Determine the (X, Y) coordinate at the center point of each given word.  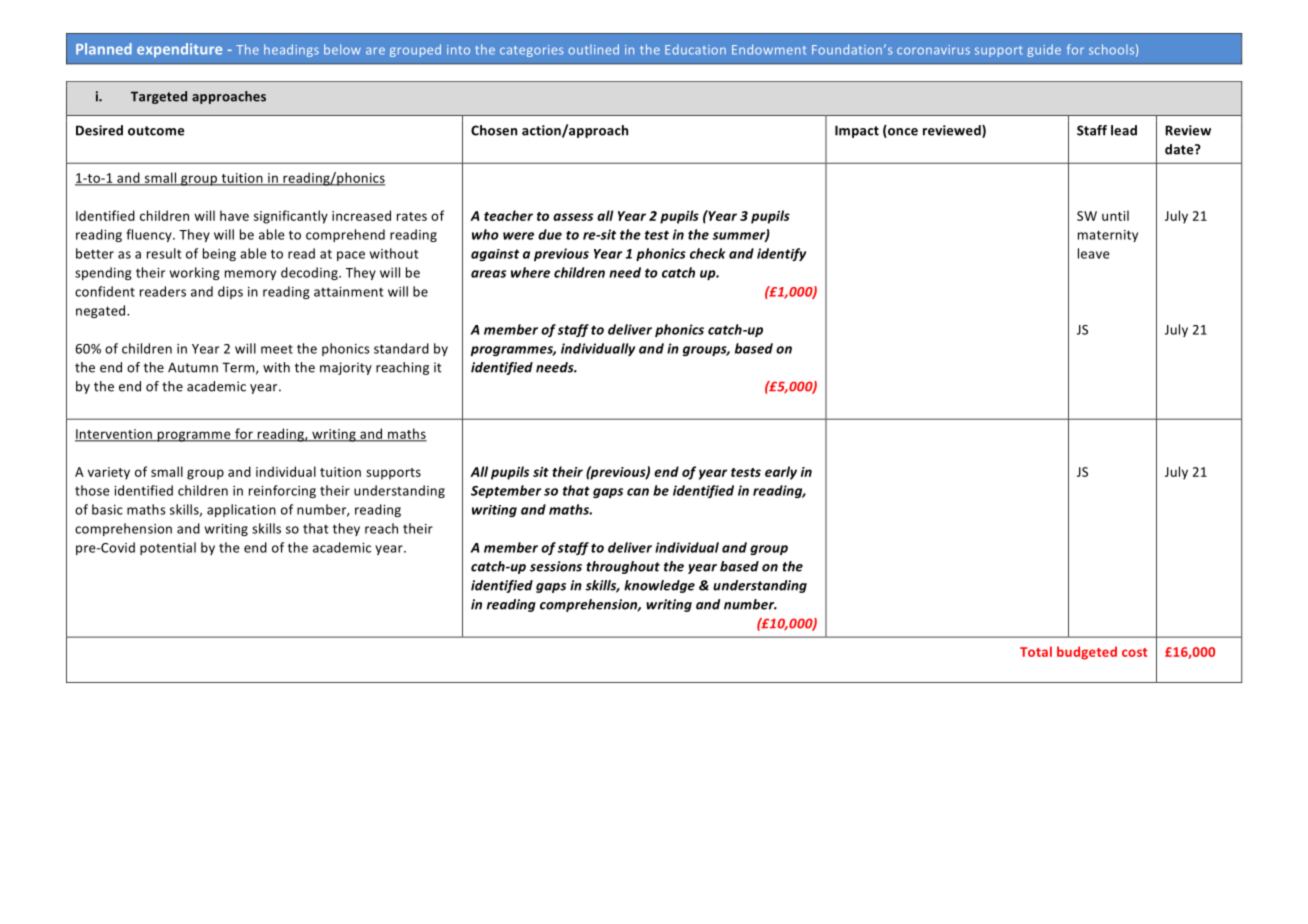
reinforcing (282, 491)
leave (1094, 253)
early (781, 473)
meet (277, 349)
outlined (593, 49)
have (234, 215)
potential (168, 548)
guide (1044, 50)
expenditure (179, 50)
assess (573, 217)
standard (401, 348)
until (1115, 215)
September (506, 491)
